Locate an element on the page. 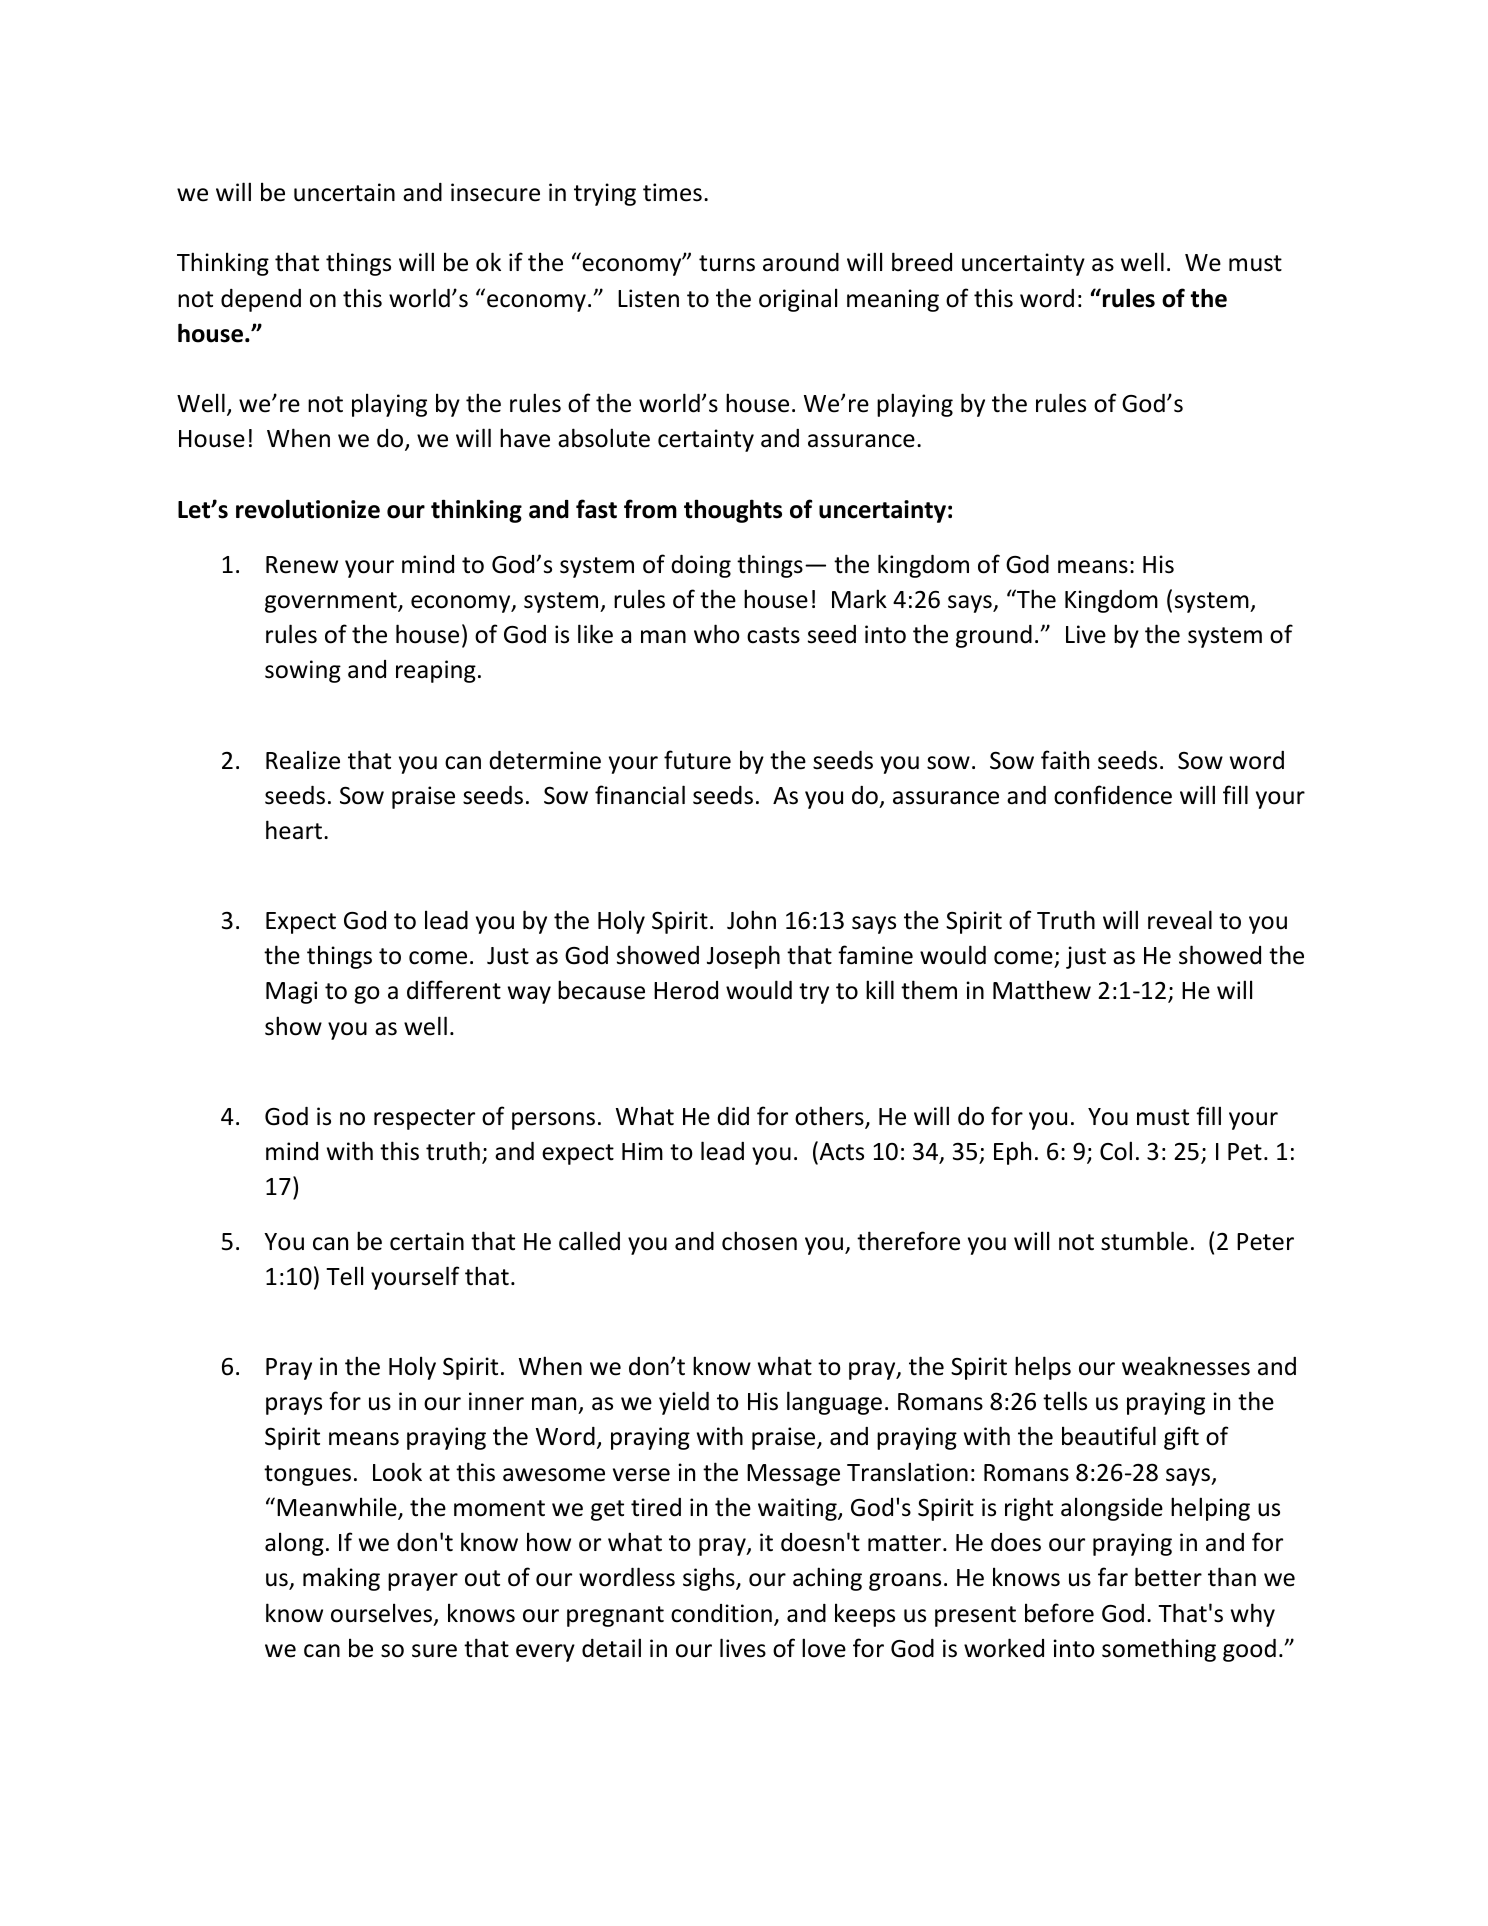 This document has width=1488, height=1926. inner is located at coordinates (496, 1401).
